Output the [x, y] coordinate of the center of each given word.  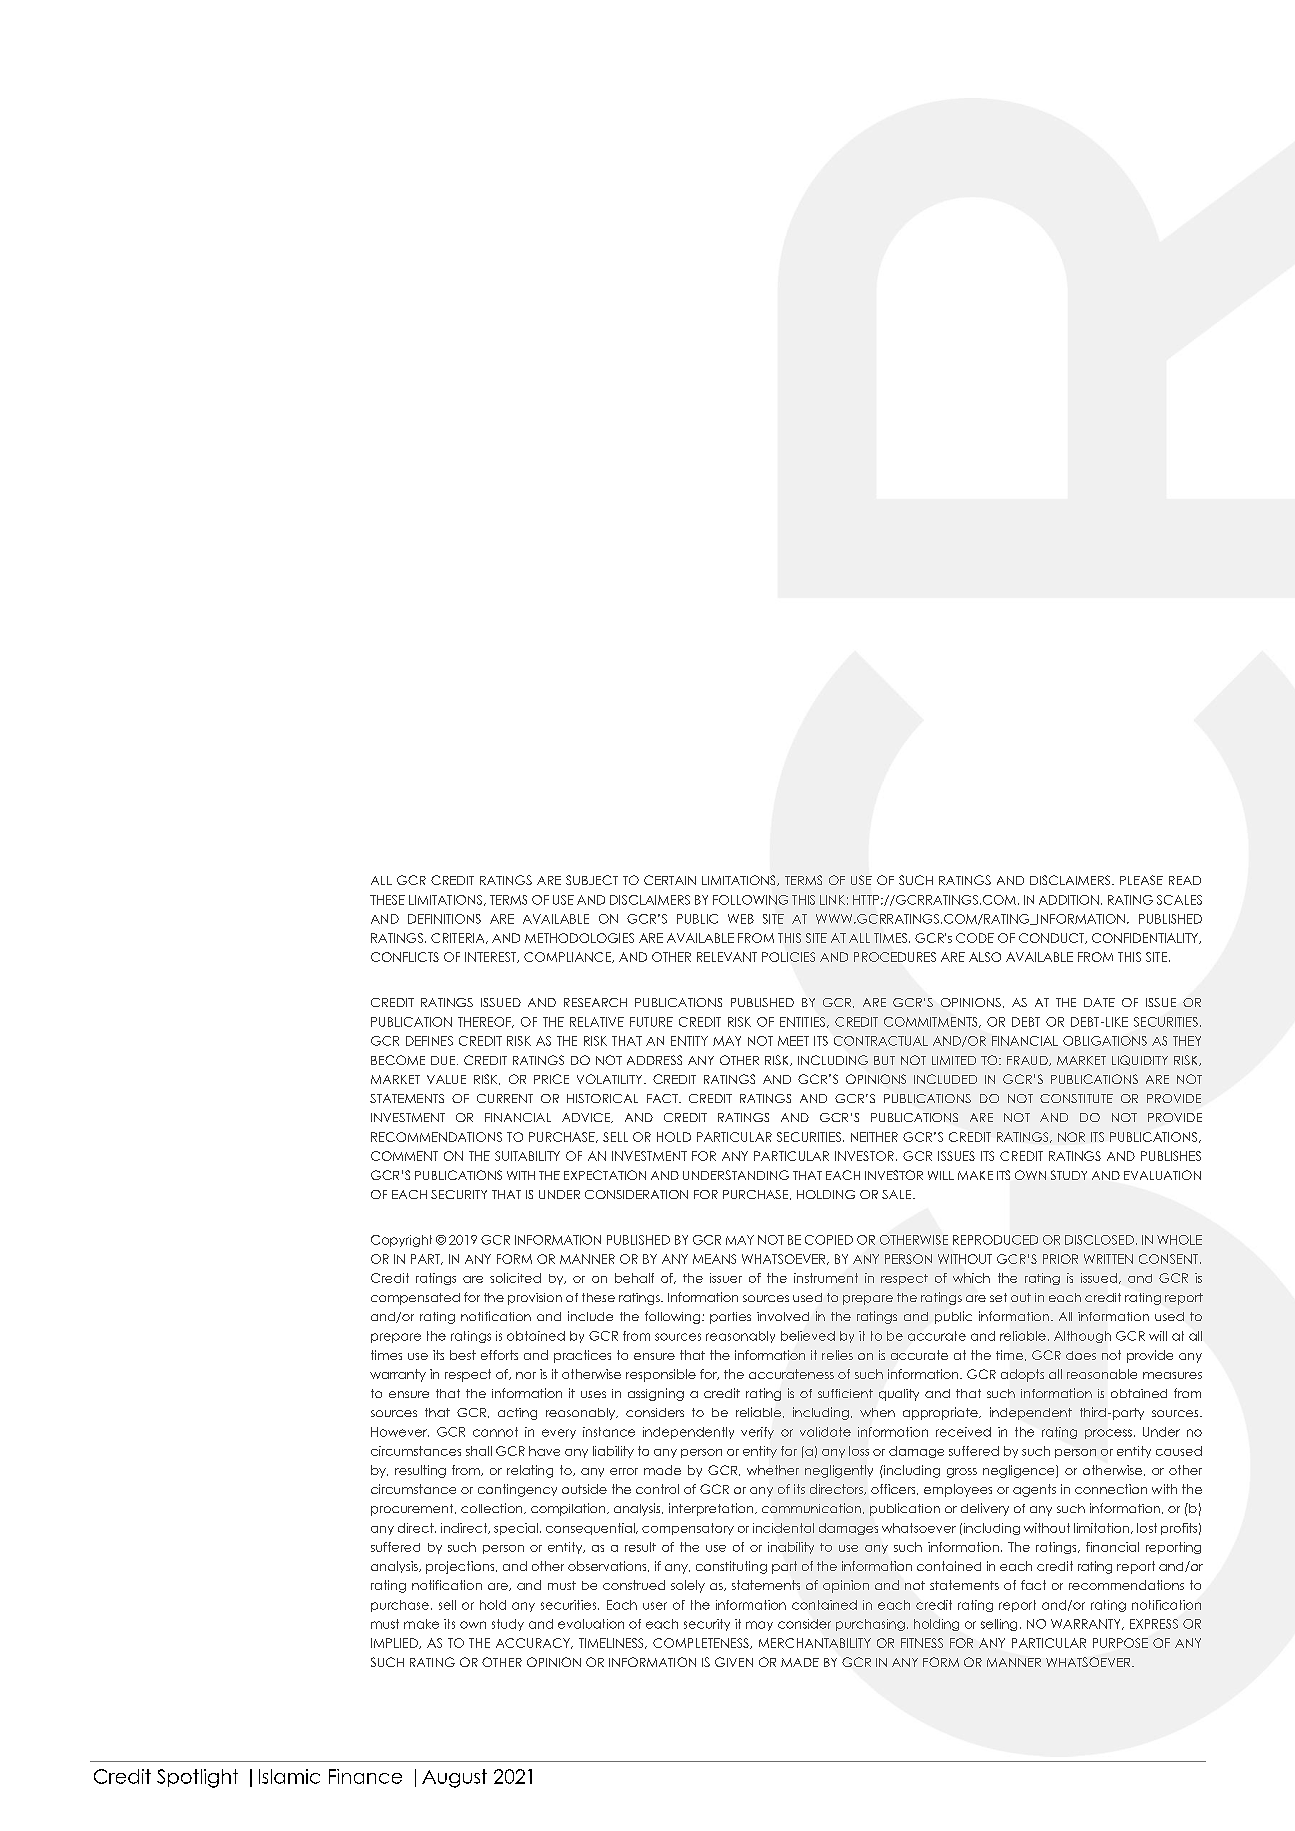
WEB [741, 919]
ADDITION [1069, 900]
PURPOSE [1120, 1643]
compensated [415, 1299]
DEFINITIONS [444, 919]
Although [1082, 1337]
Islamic [289, 1776]
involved [783, 1316]
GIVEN [734, 1662]
